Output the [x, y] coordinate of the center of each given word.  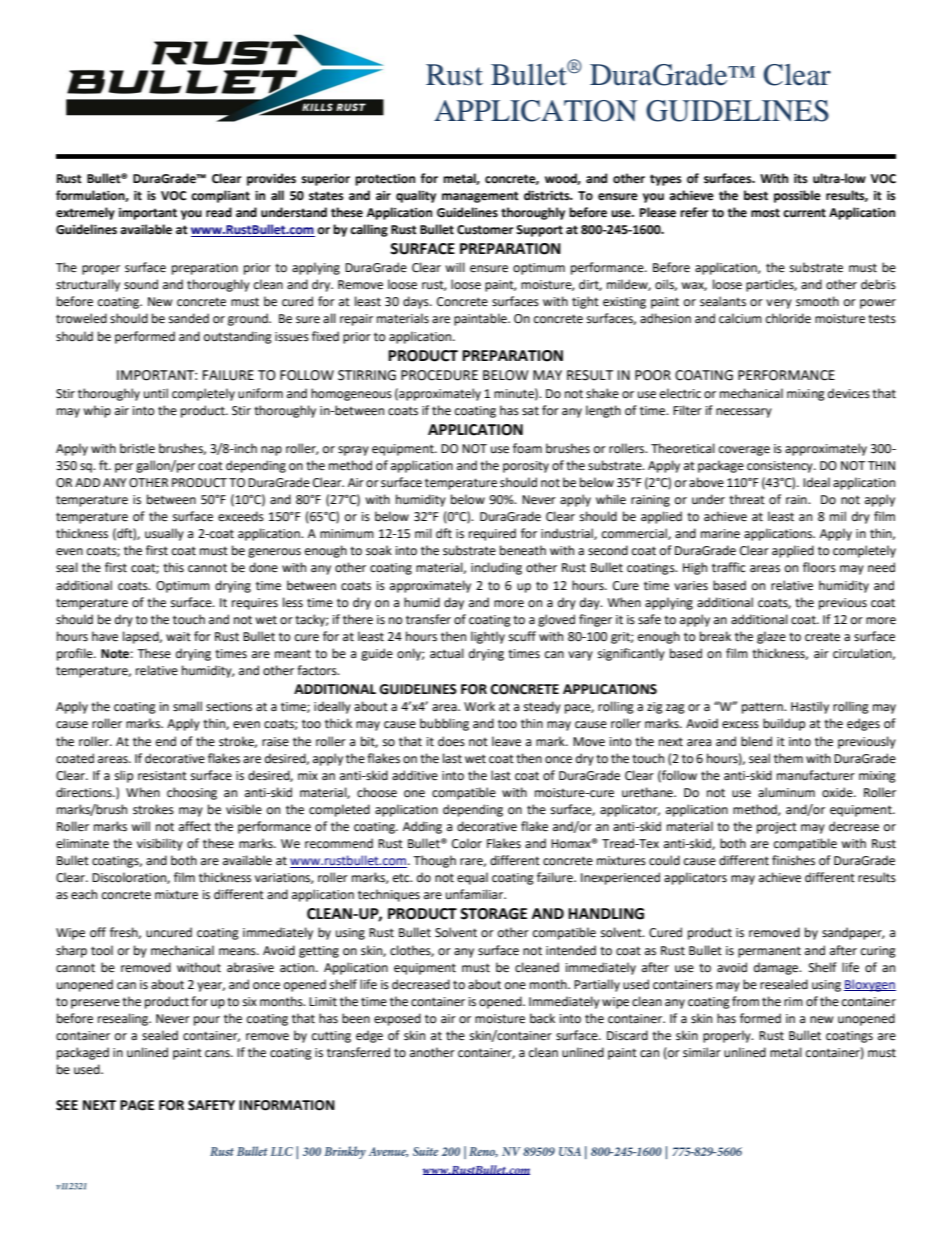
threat [747, 499]
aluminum [786, 792]
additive [415, 775]
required [492, 534]
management [480, 197]
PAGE [137, 1105]
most [765, 213]
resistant [162, 776]
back [542, 1018]
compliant [220, 196]
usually [164, 534]
